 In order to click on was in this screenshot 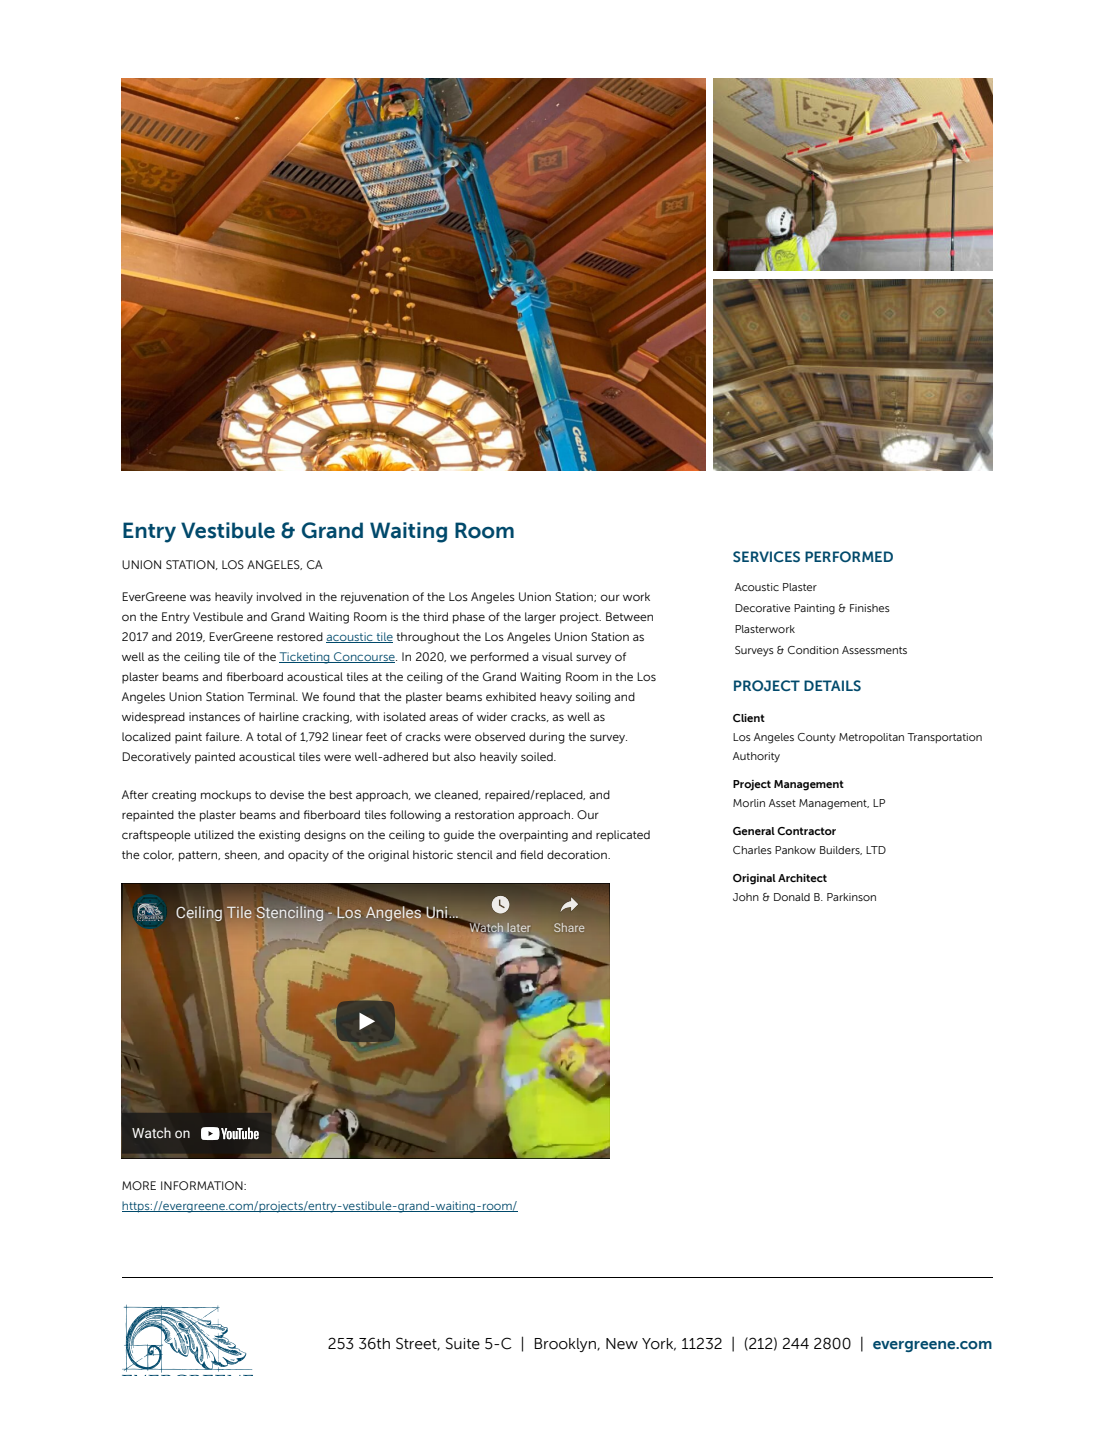, I will do `click(200, 597)`.
